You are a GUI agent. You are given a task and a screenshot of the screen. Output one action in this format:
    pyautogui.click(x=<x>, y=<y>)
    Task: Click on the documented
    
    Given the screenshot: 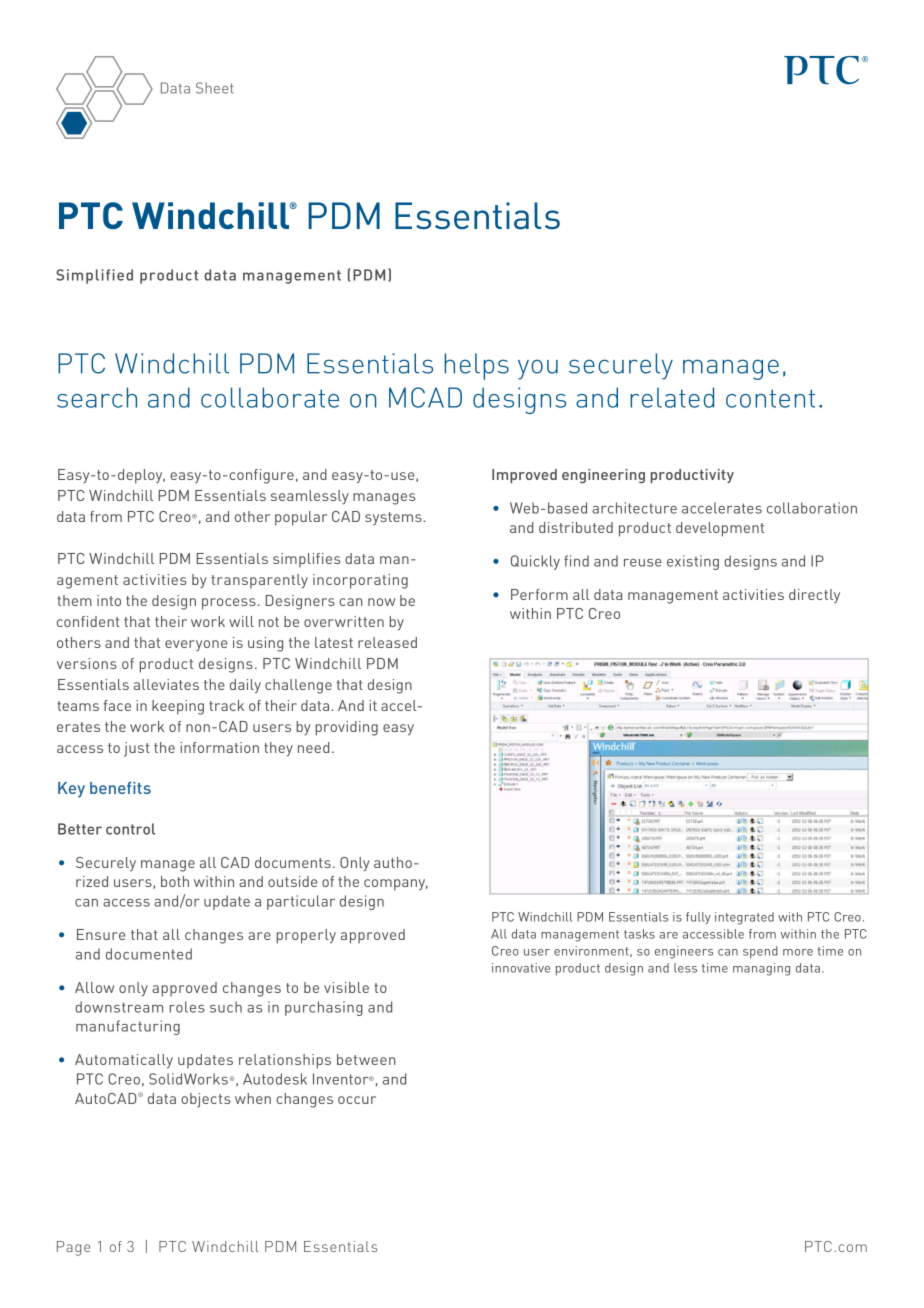 What is the action you would take?
    pyautogui.click(x=149, y=954)
